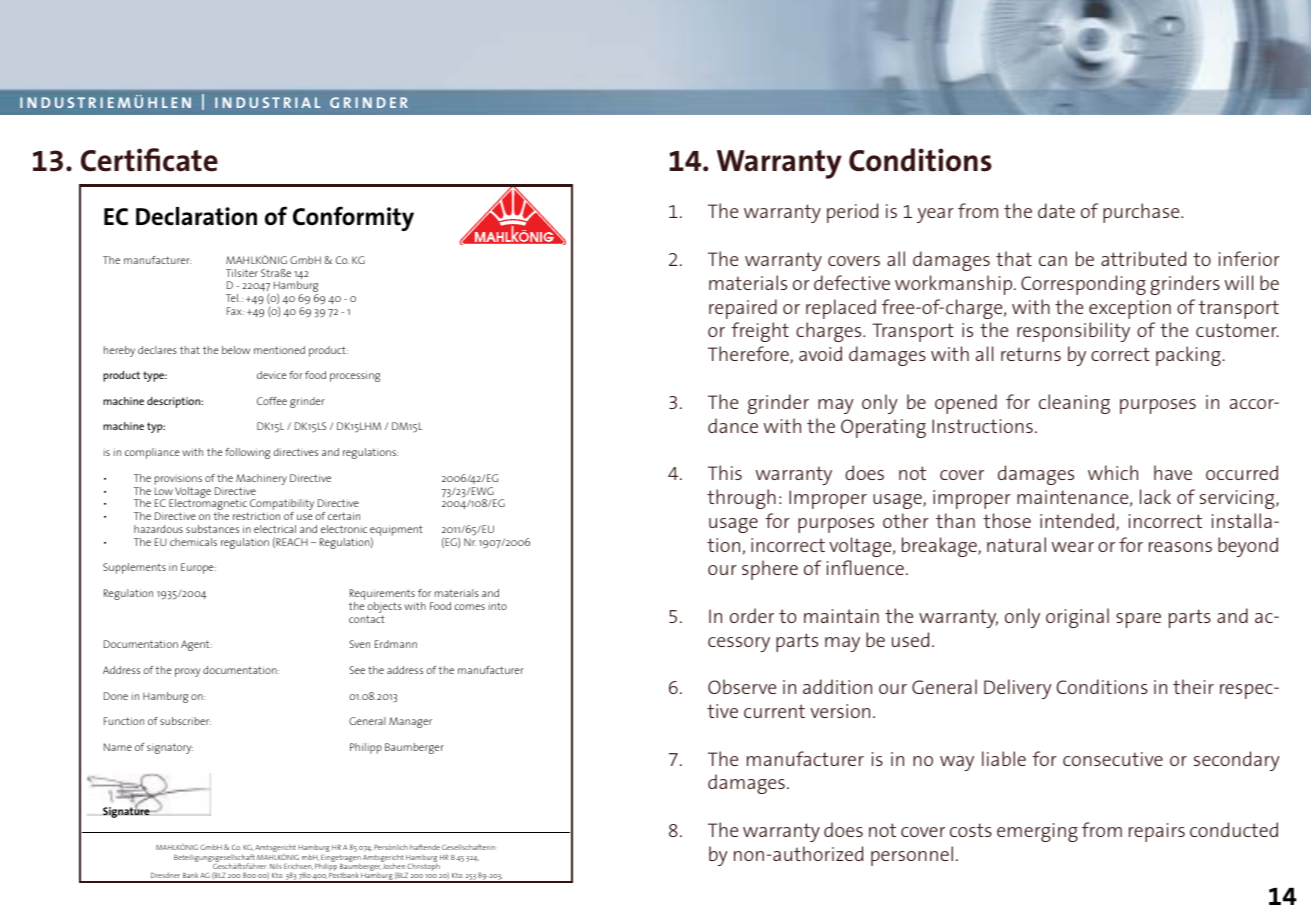  I want to click on purchase, so click(1142, 213).
